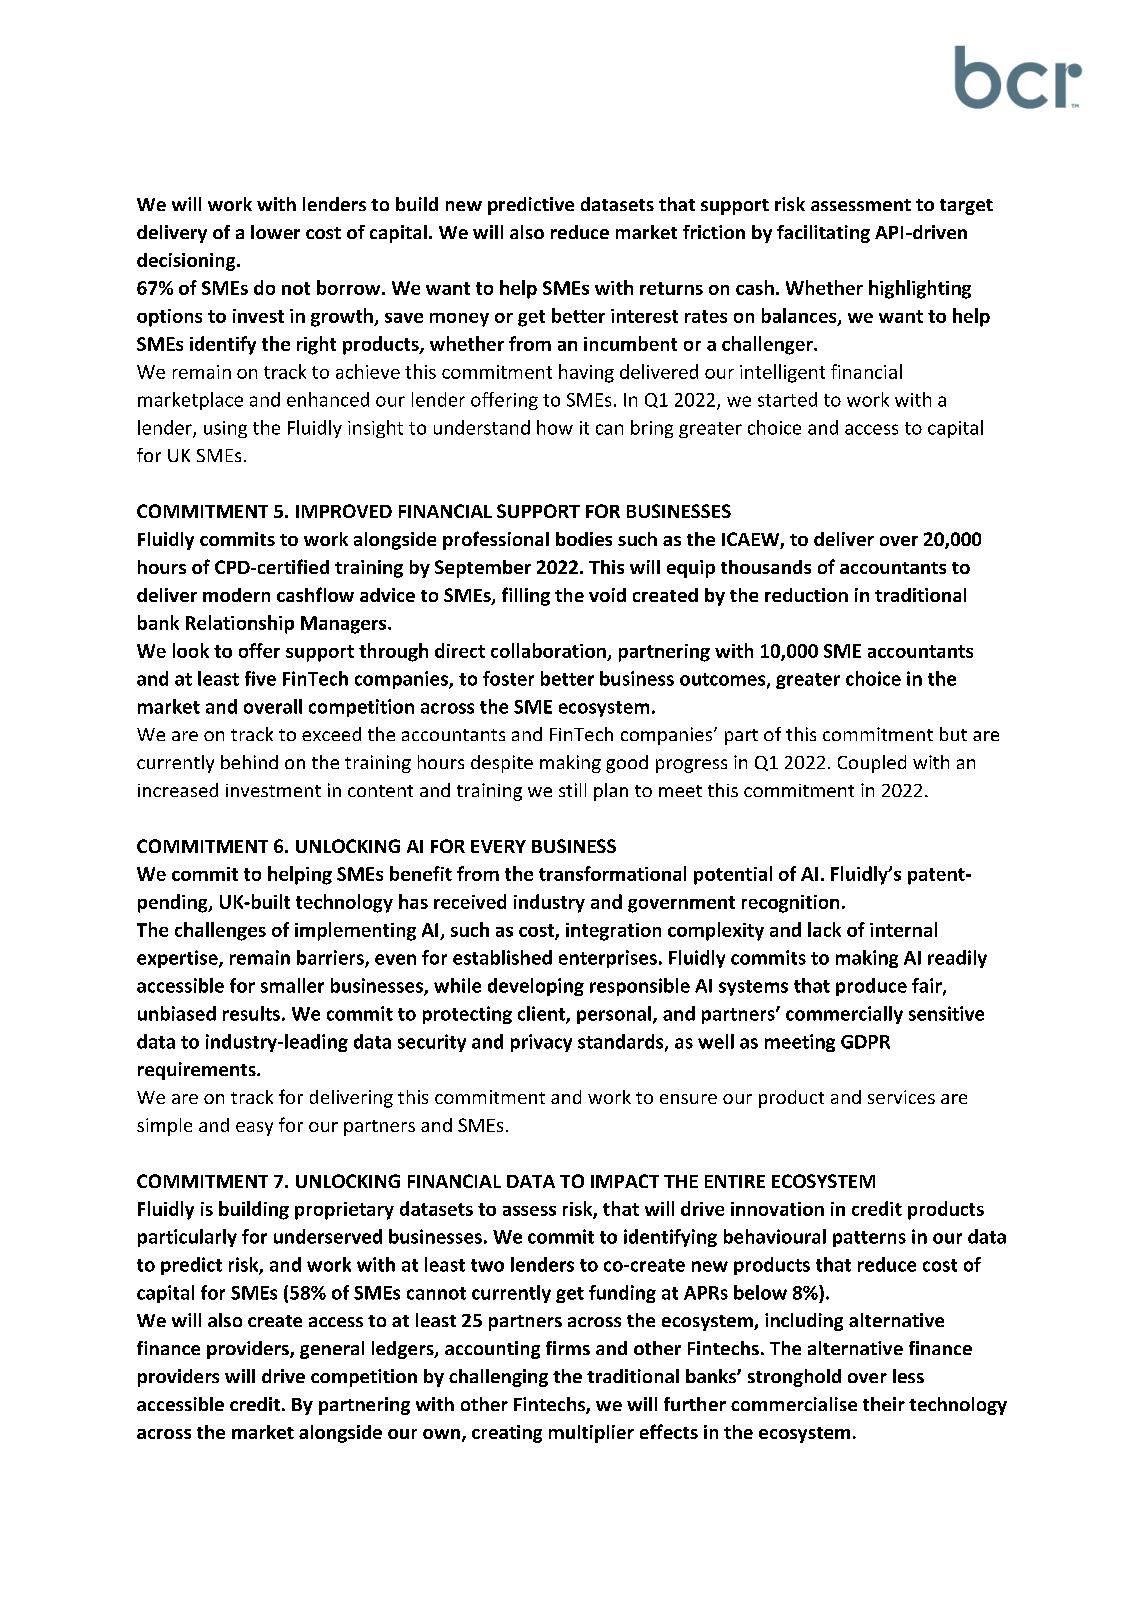 The width and height of the document is (1146, 1621). What do you see at coordinates (275, 232) in the document?
I see `lower` at bounding box center [275, 232].
